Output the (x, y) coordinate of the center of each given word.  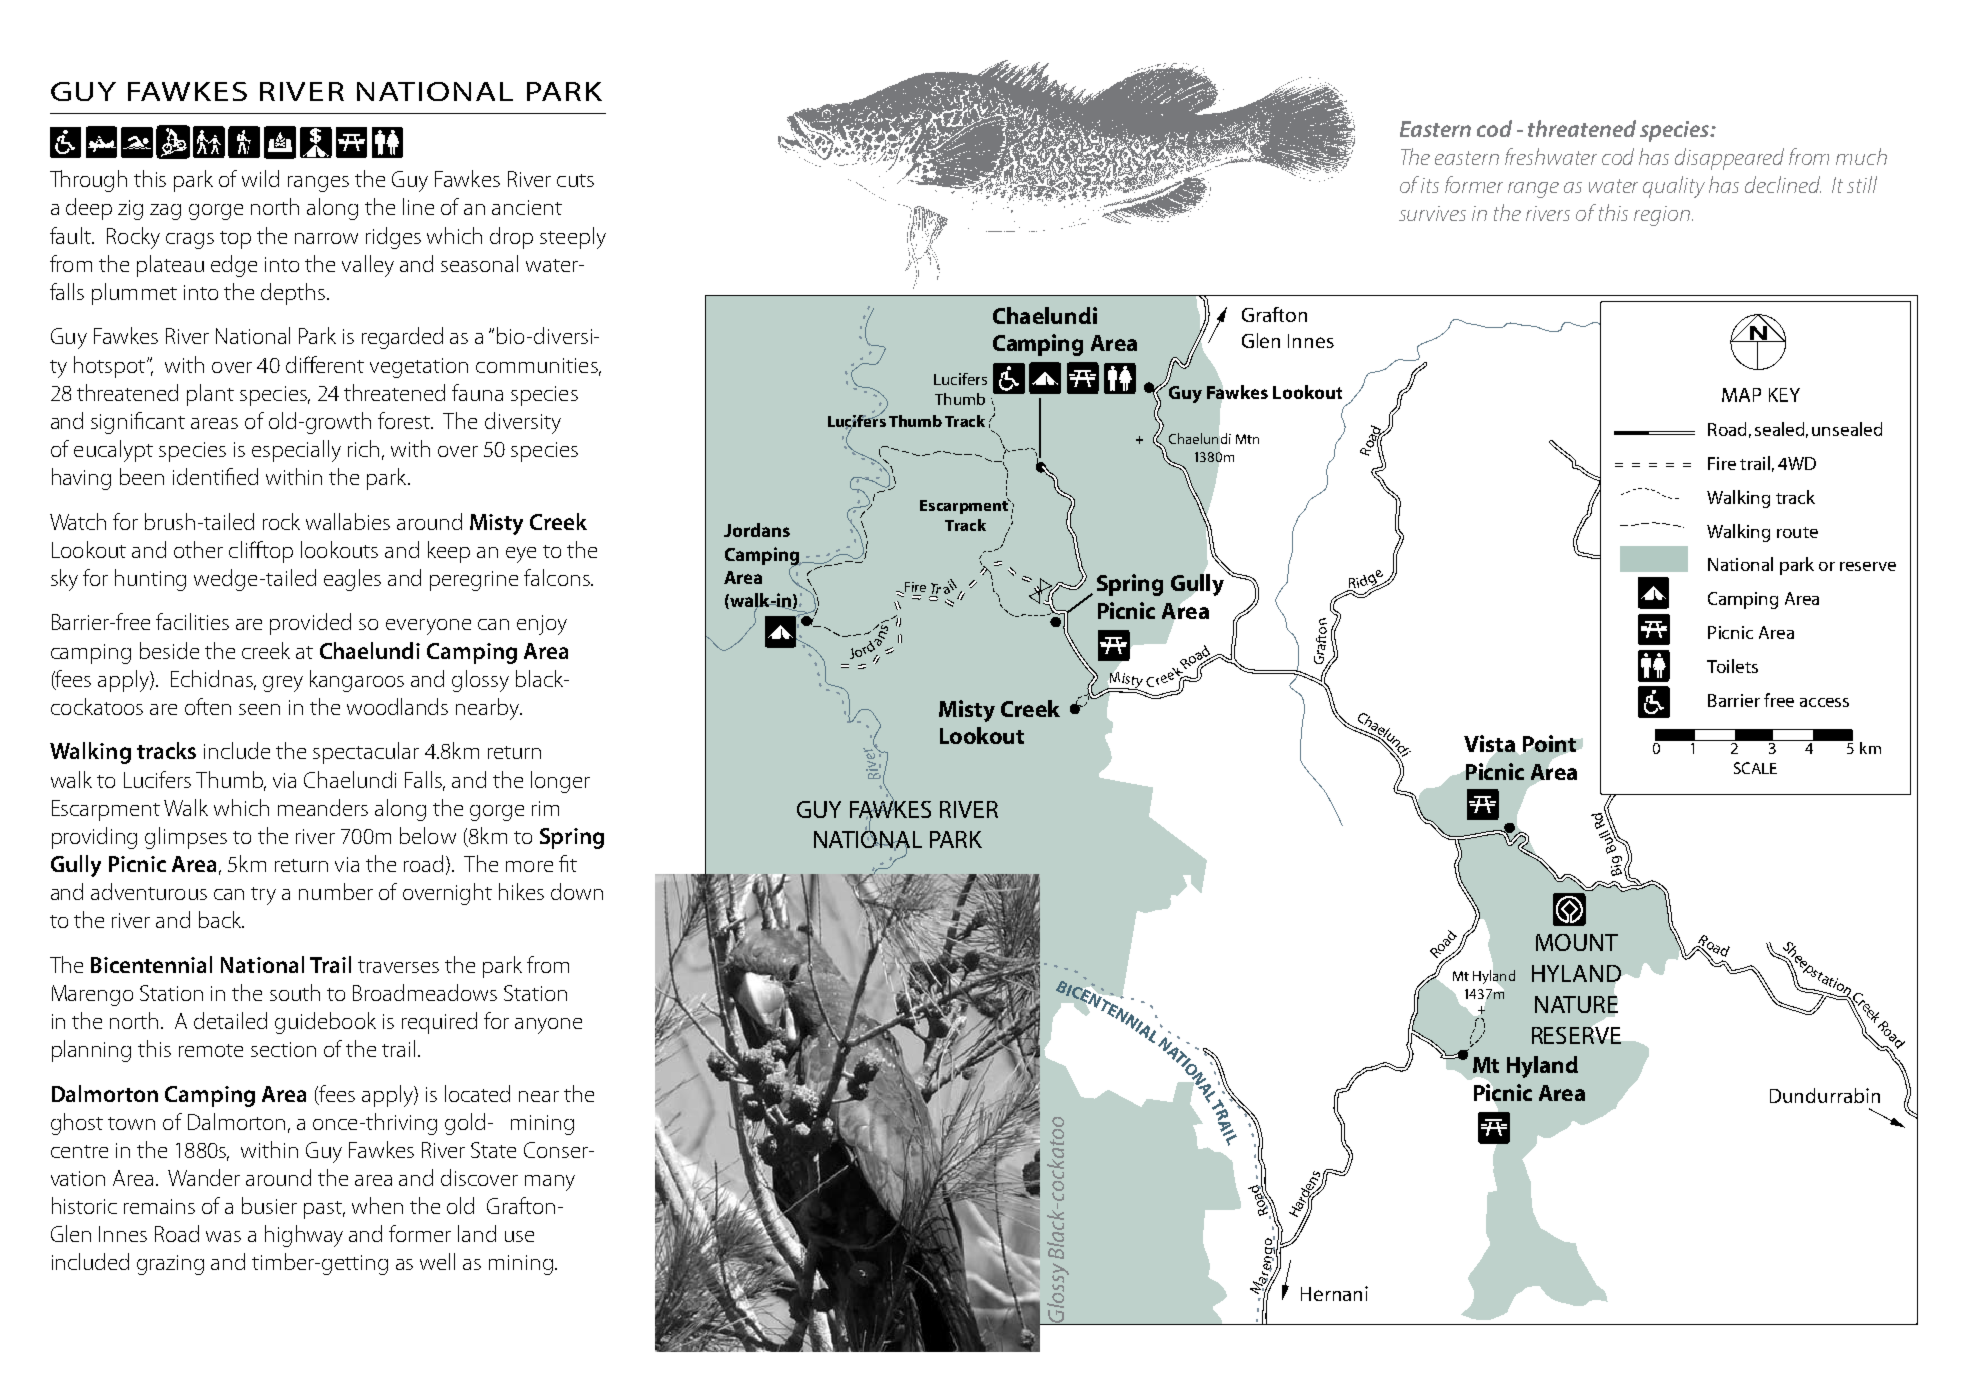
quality (1674, 187)
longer (560, 782)
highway (304, 1236)
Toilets (1732, 666)
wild (260, 178)
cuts (575, 180)
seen (259, 709)
